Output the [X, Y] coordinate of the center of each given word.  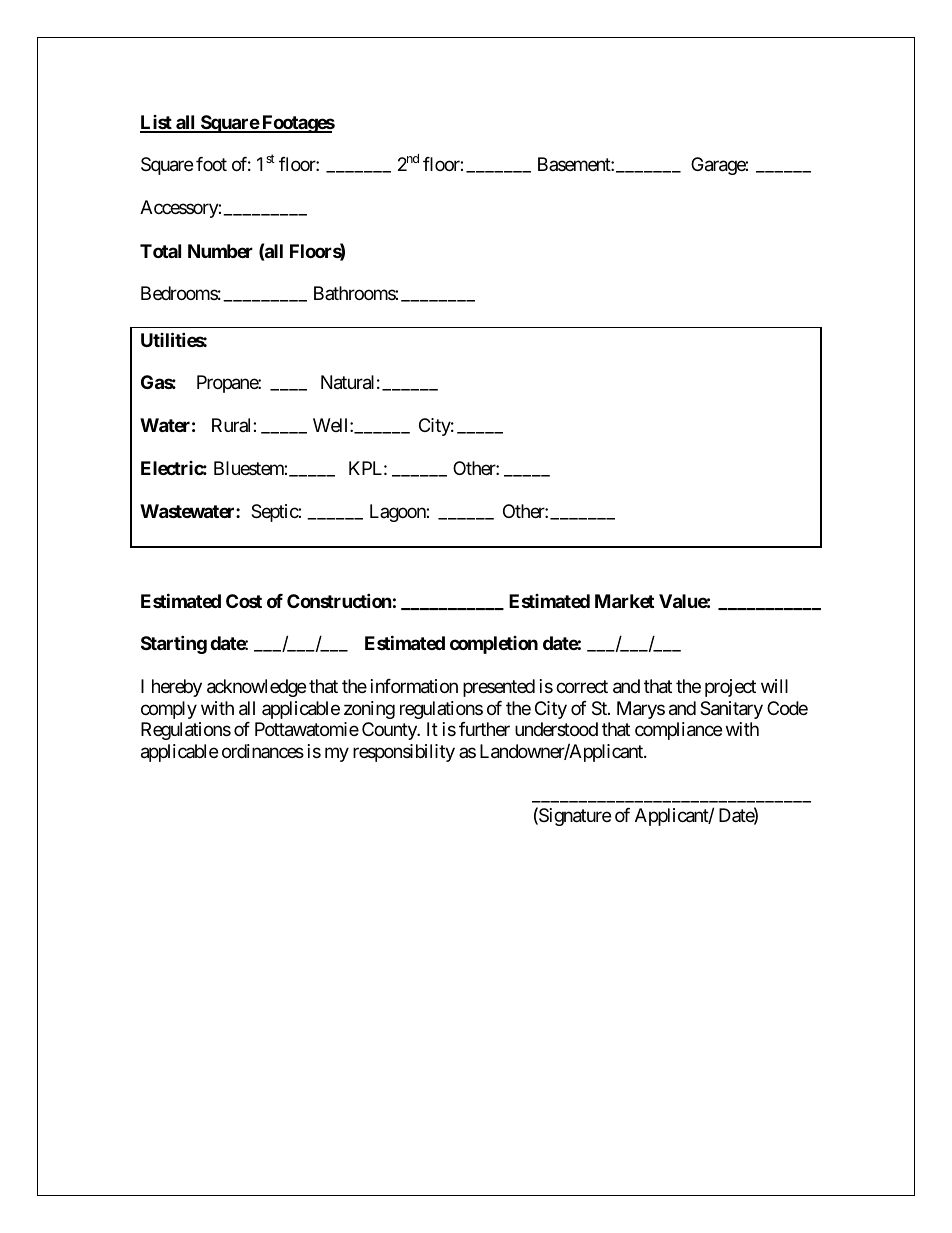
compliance [678, 731]
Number [220, 251]
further [484, 729]
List [157, 123]
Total [160, 251]
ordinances [263, 751]
